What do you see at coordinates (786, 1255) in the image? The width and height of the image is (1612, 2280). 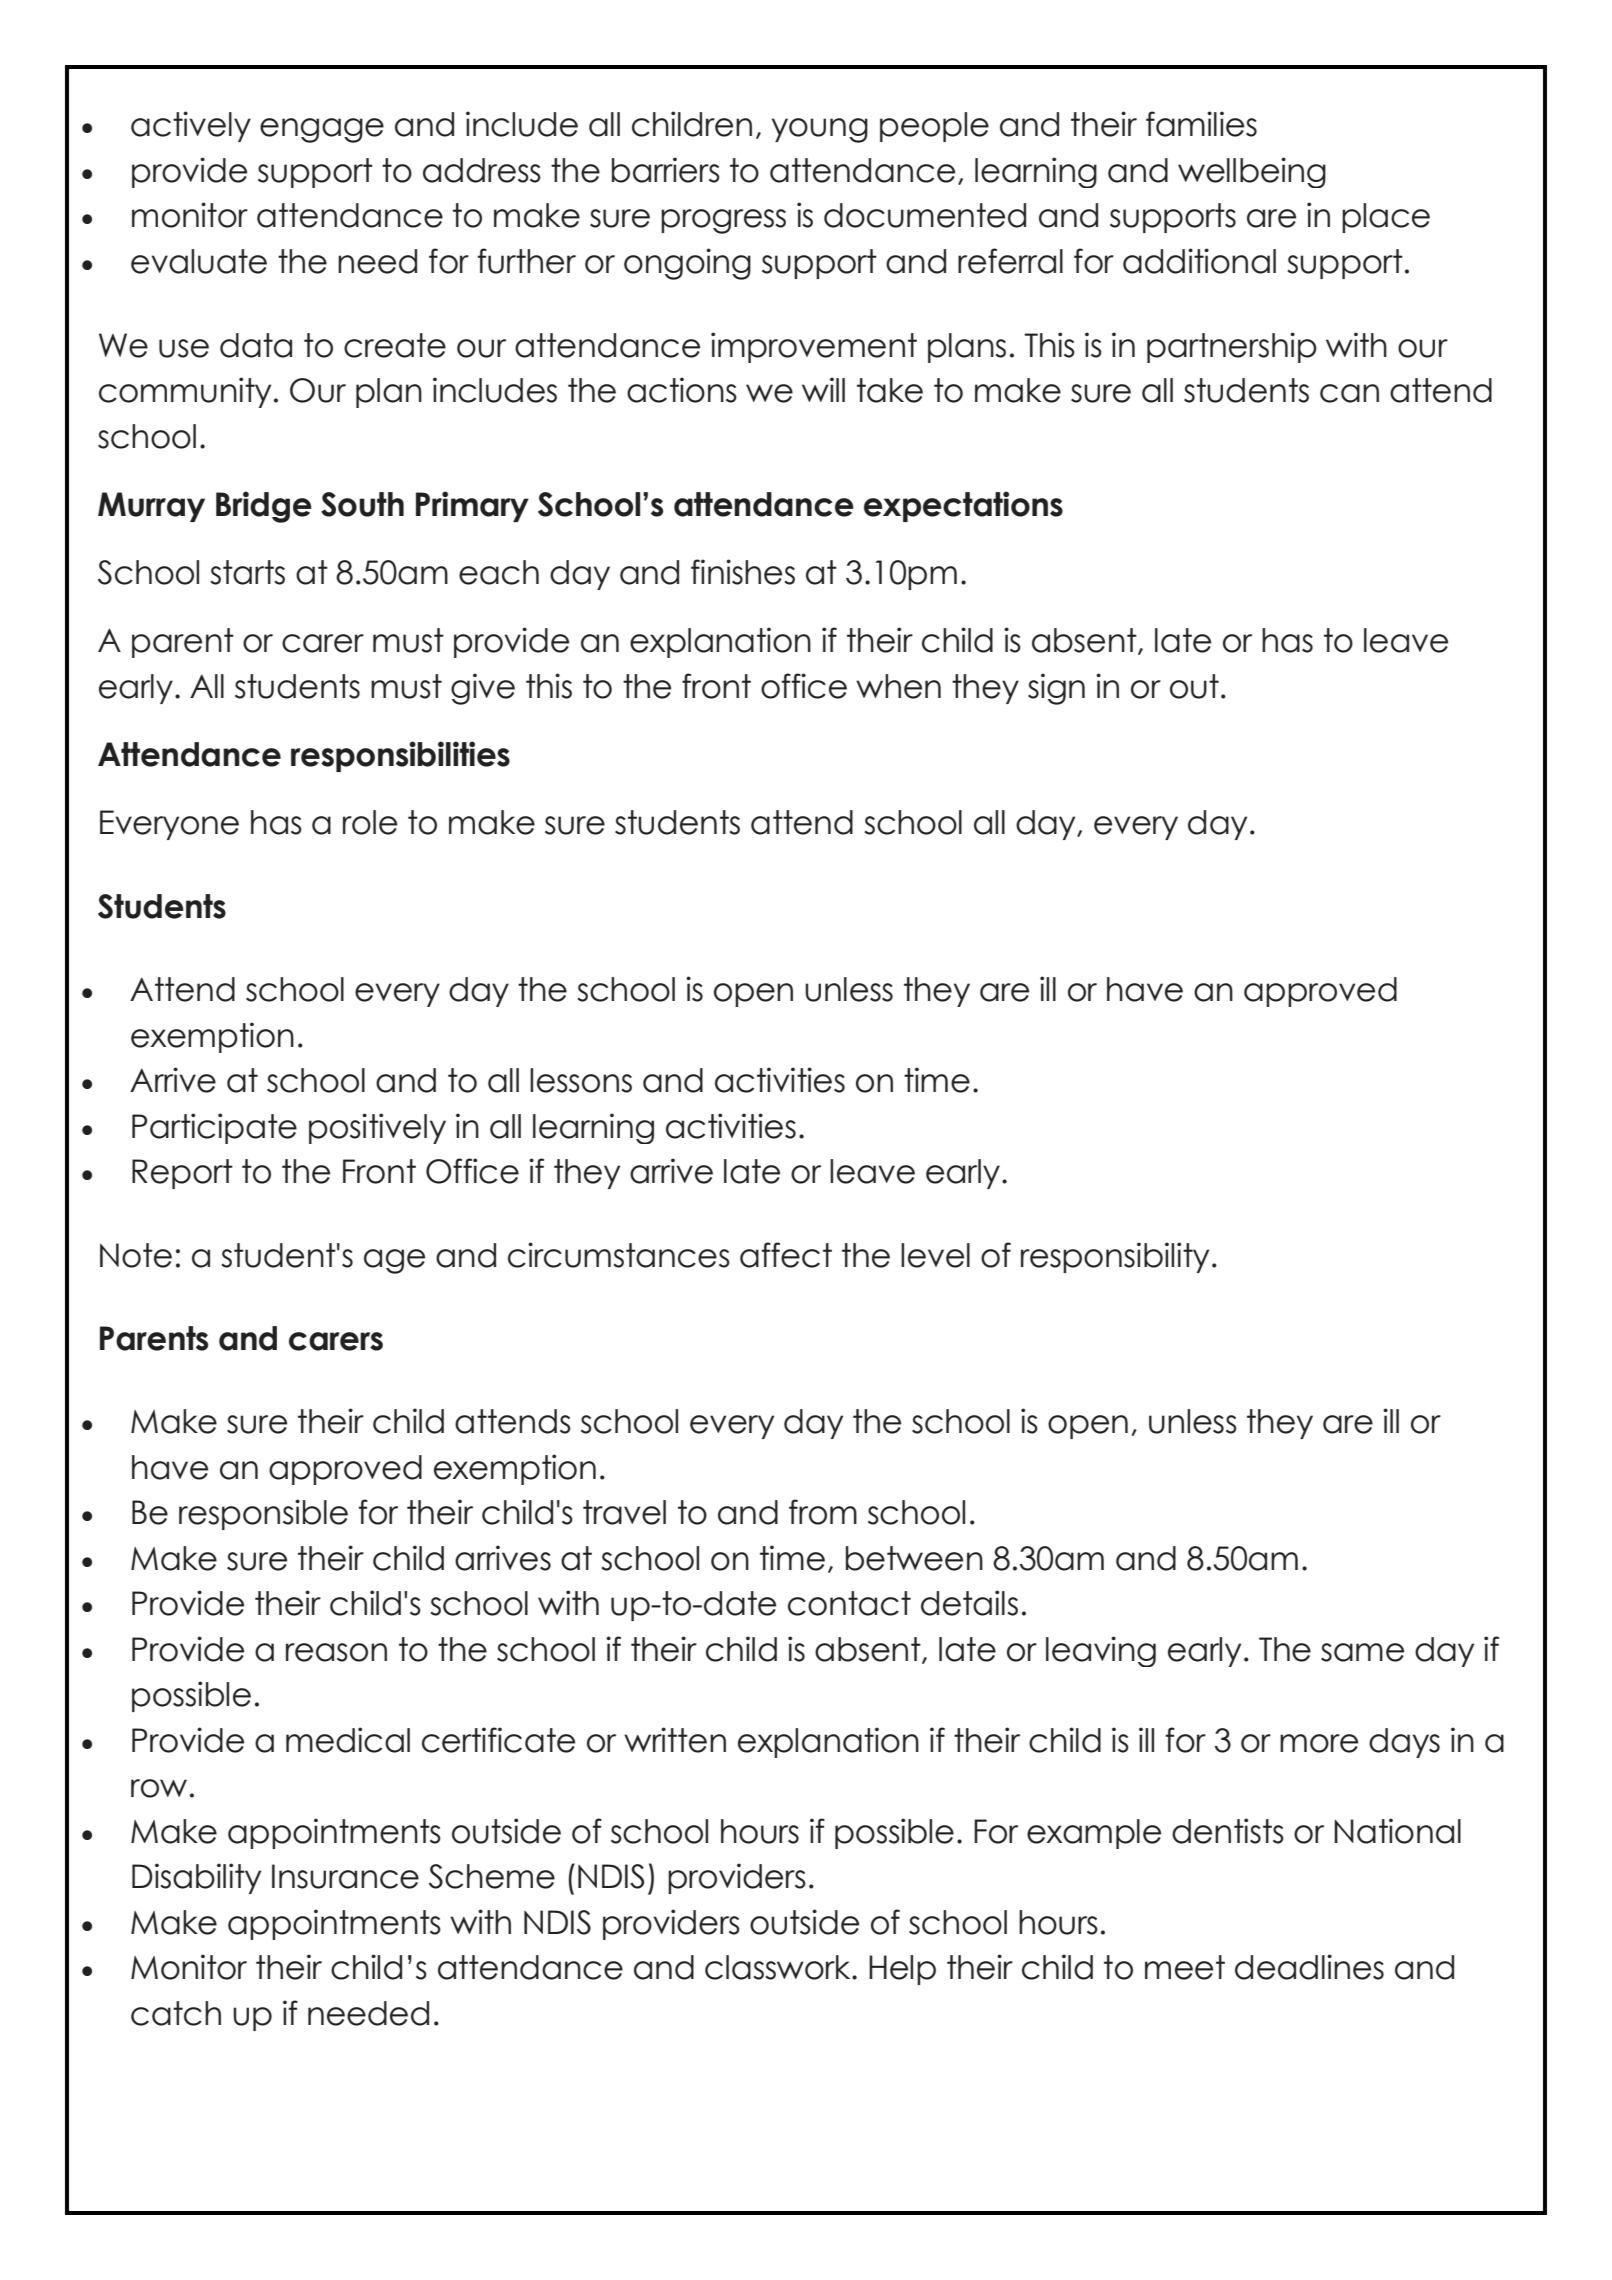 I see `affect` at bounding box center [786, 1255].
